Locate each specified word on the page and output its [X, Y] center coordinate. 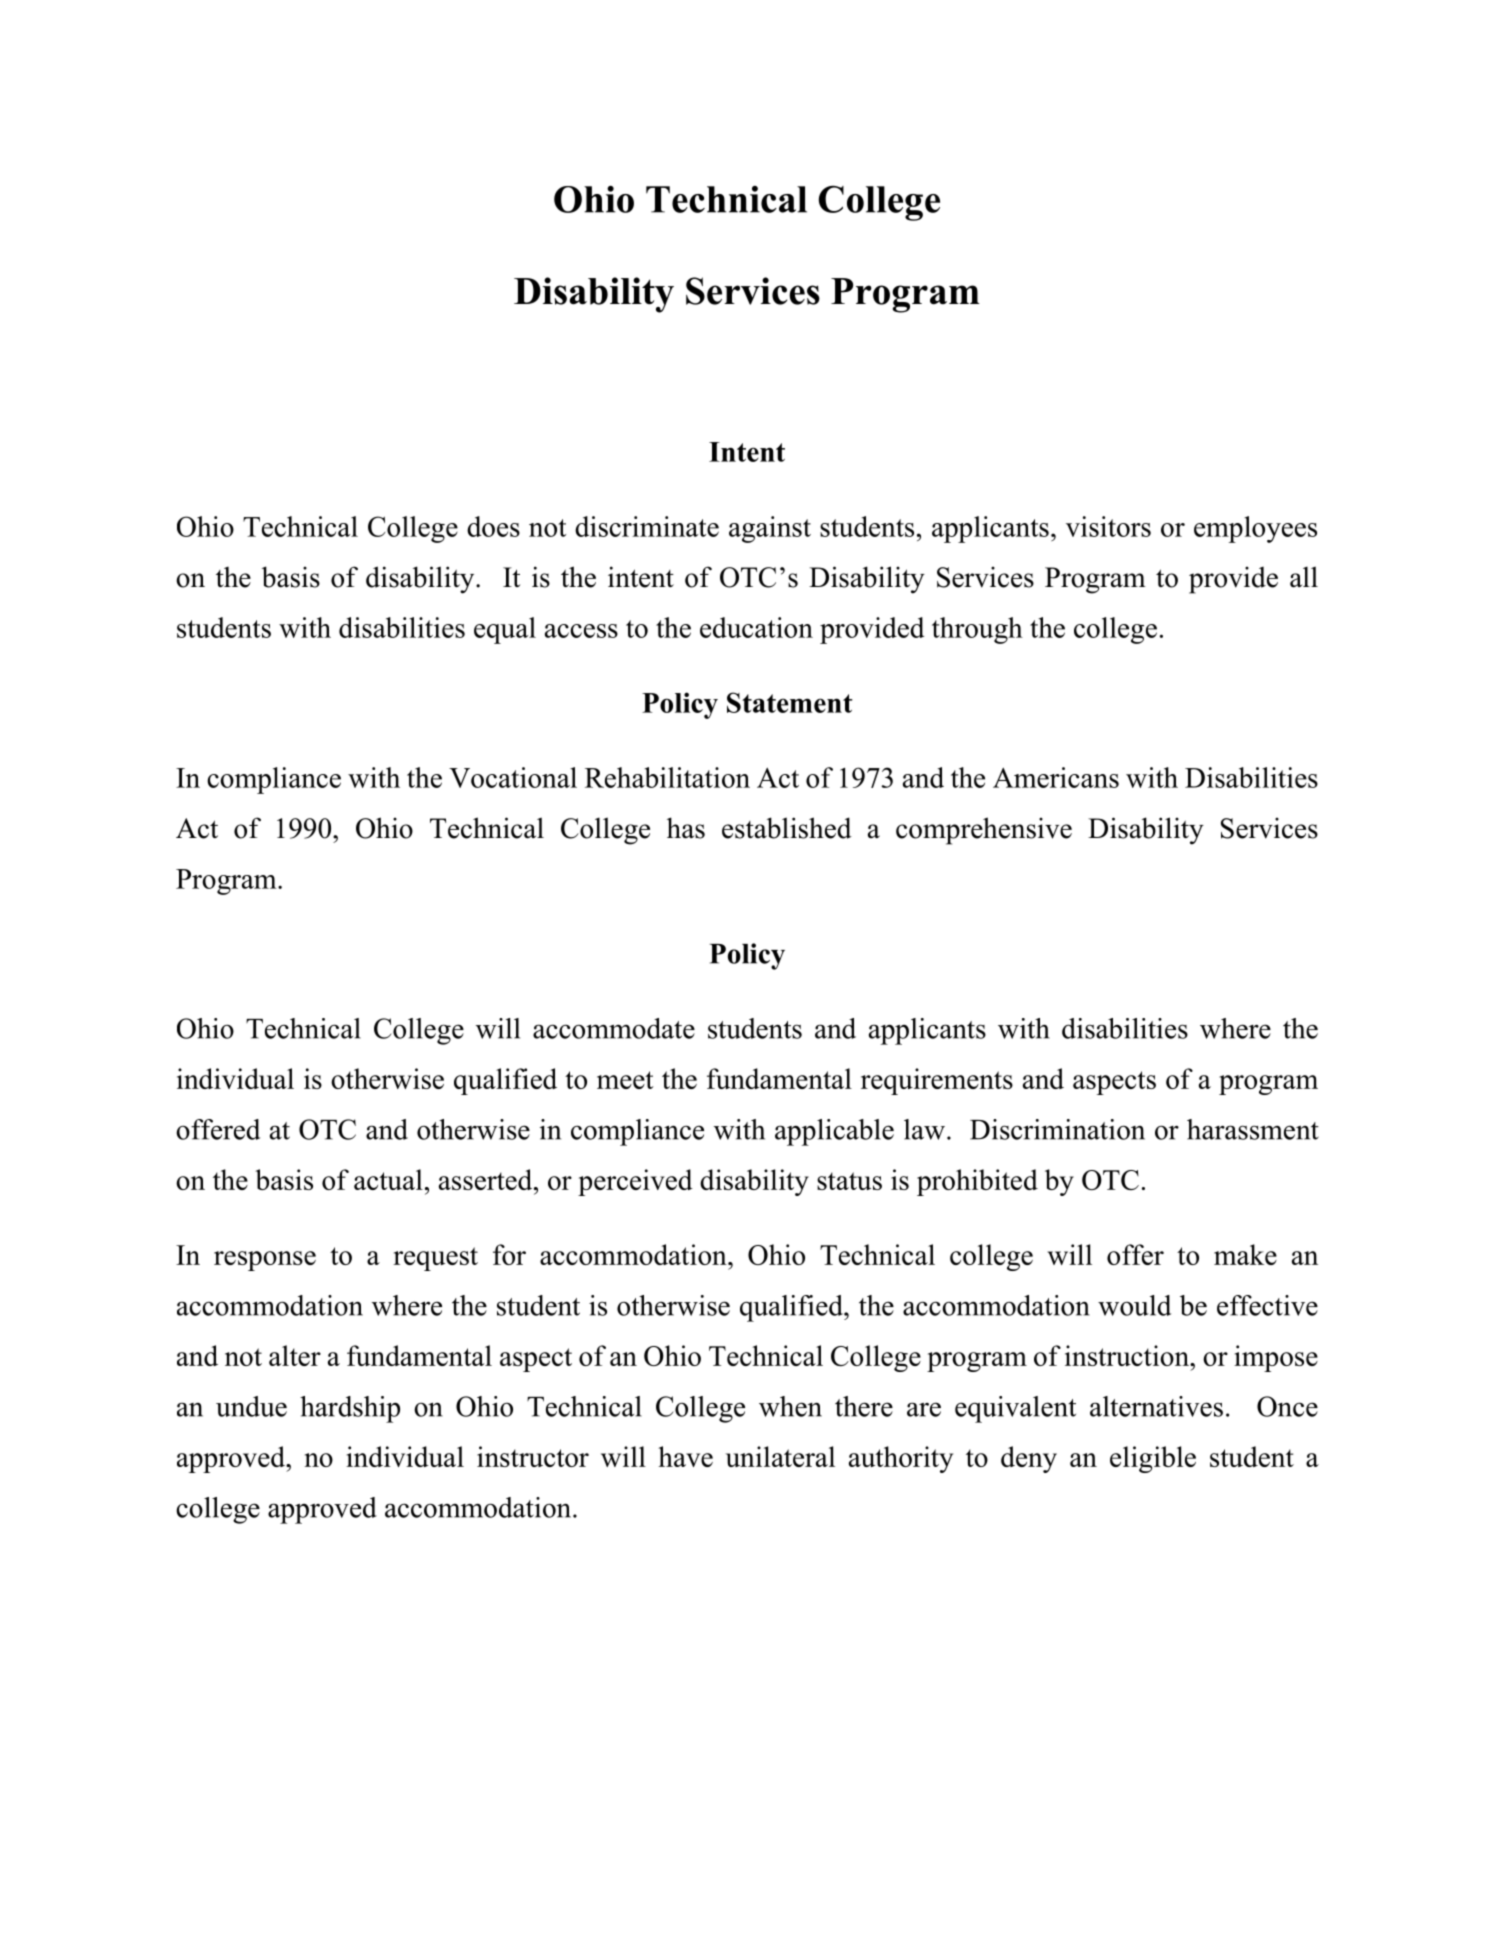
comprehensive [984, 831]
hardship [350, 1409]
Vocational [513, 777]
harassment [1253, 1129]
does [493, 526]
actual [388, 1179]
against [770, 529]
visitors [1108, 526]
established [787, 828]
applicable [834, 1132]
